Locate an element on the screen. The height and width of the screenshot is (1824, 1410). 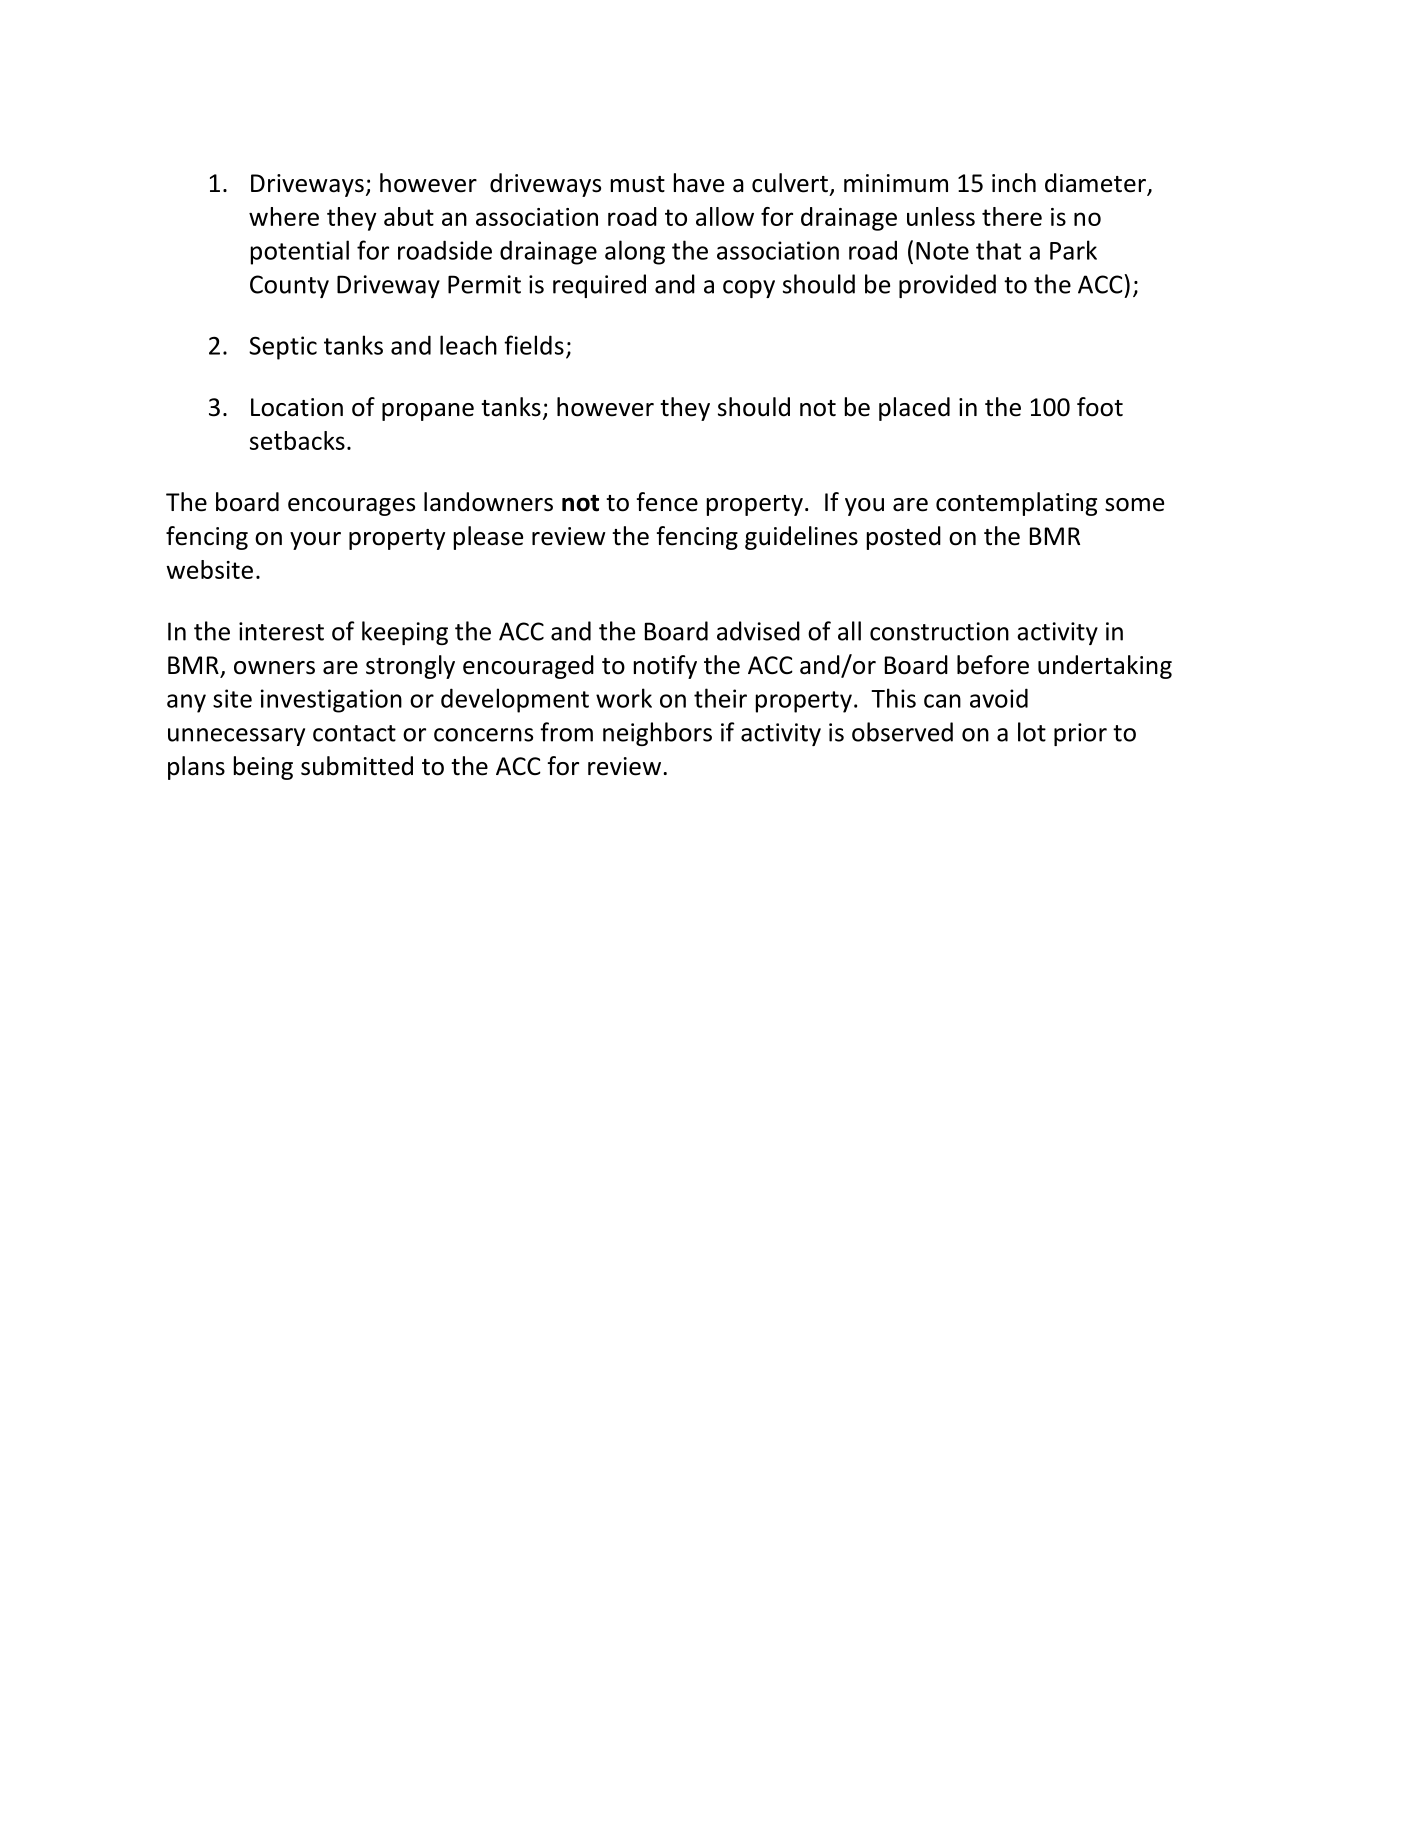
being is located at coordinates (263, 768).
